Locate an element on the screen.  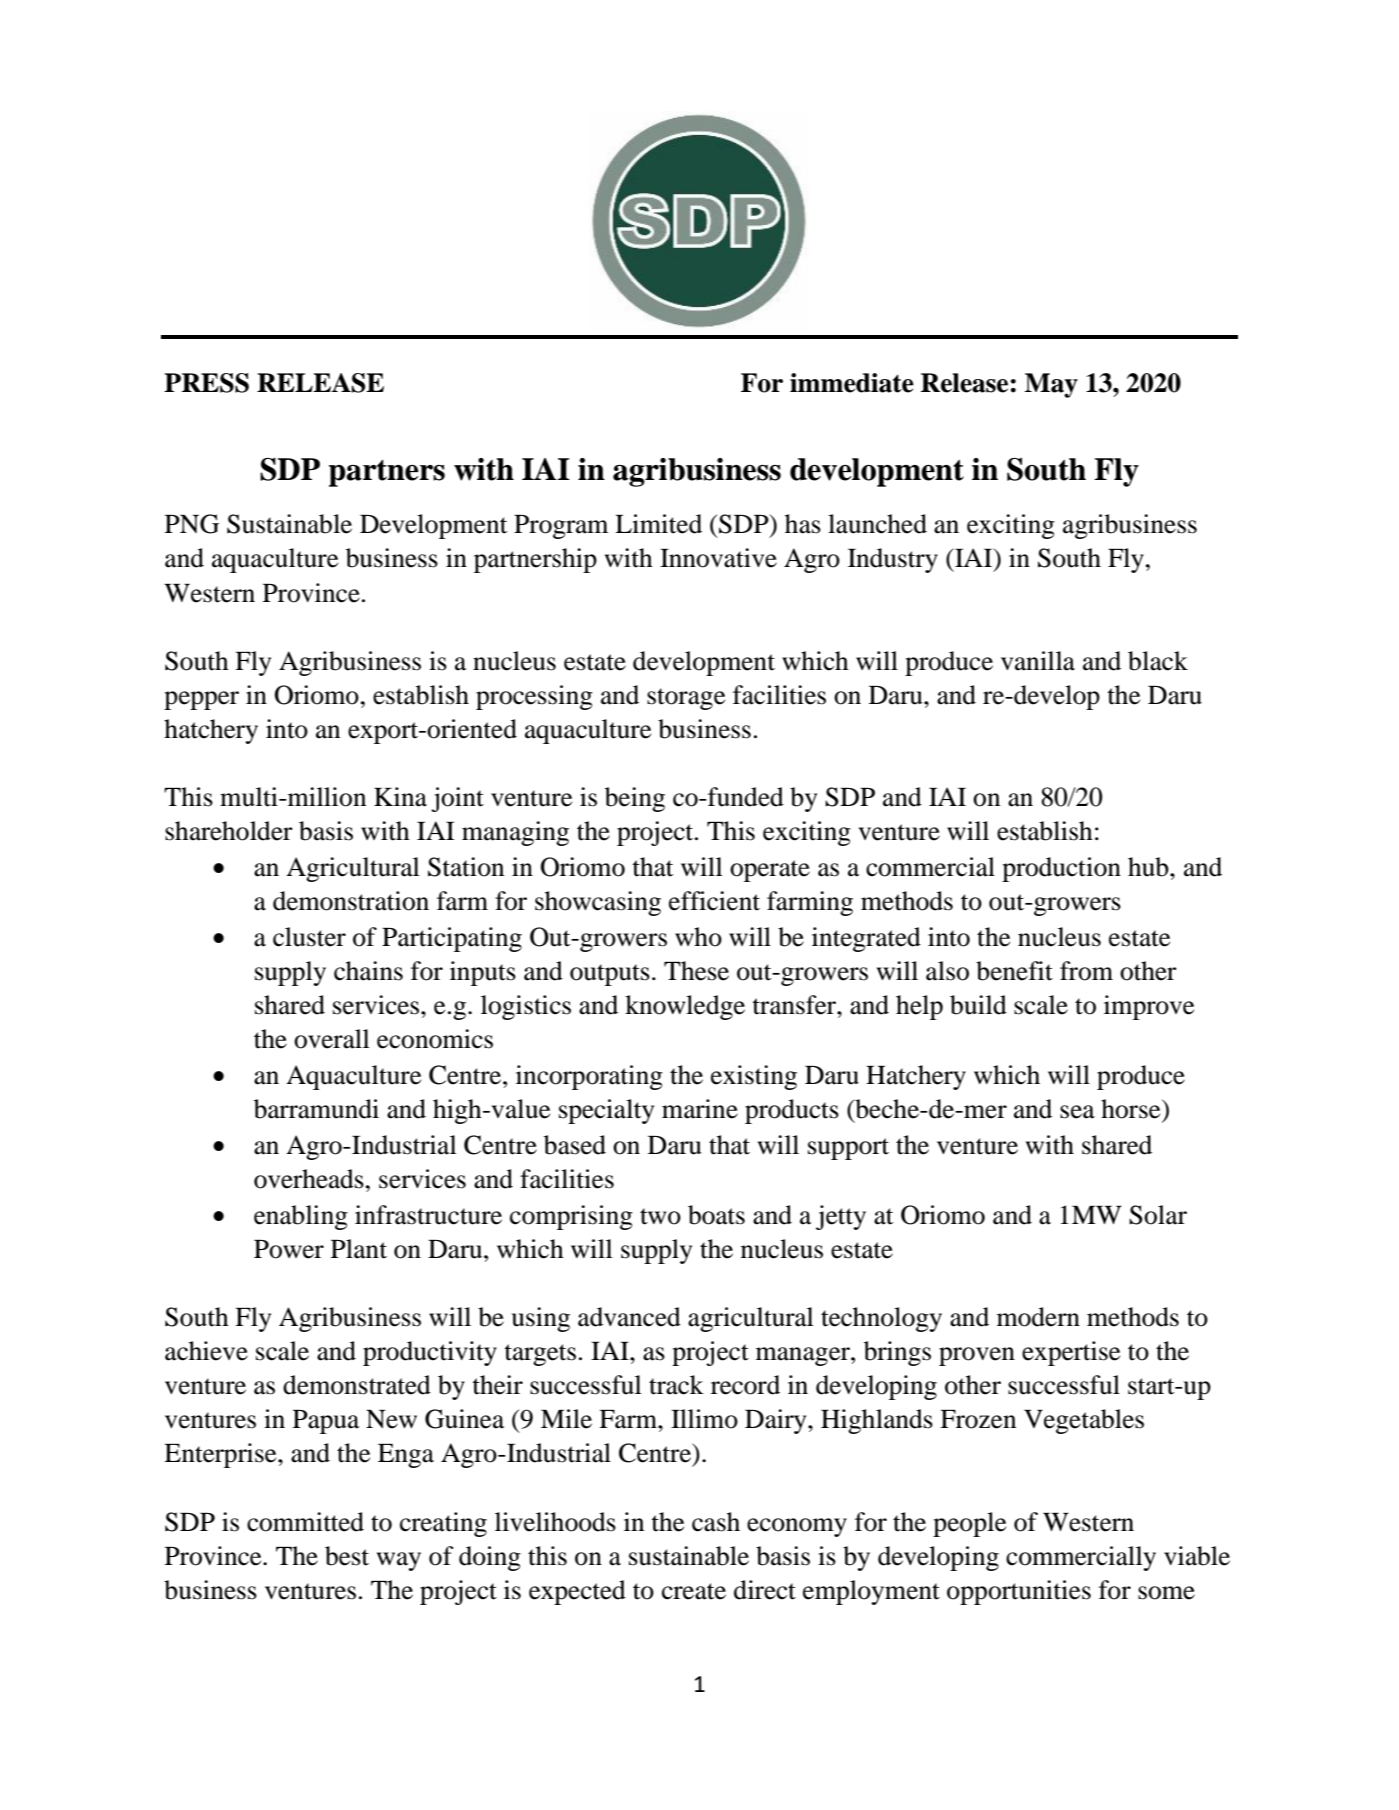
PRESS is located at coordinates (206, 383).
